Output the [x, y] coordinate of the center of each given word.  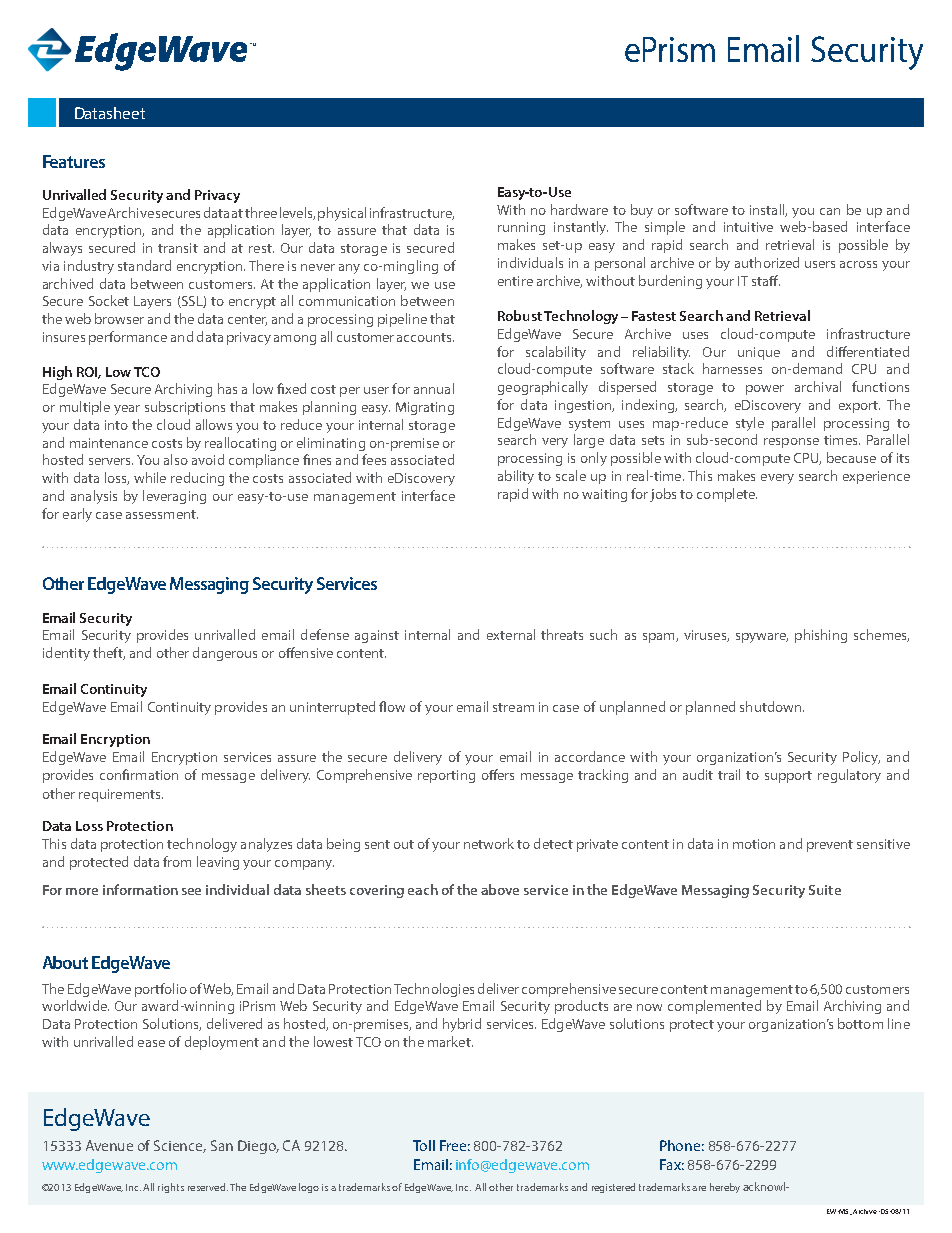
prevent [830, 846]
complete [727, 495]
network [489, 843]
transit [178, 248]
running [521, 228]
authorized [767, 262]
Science [180, 1146]
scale [571, 475]
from [177, 861]
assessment [162, 514]
